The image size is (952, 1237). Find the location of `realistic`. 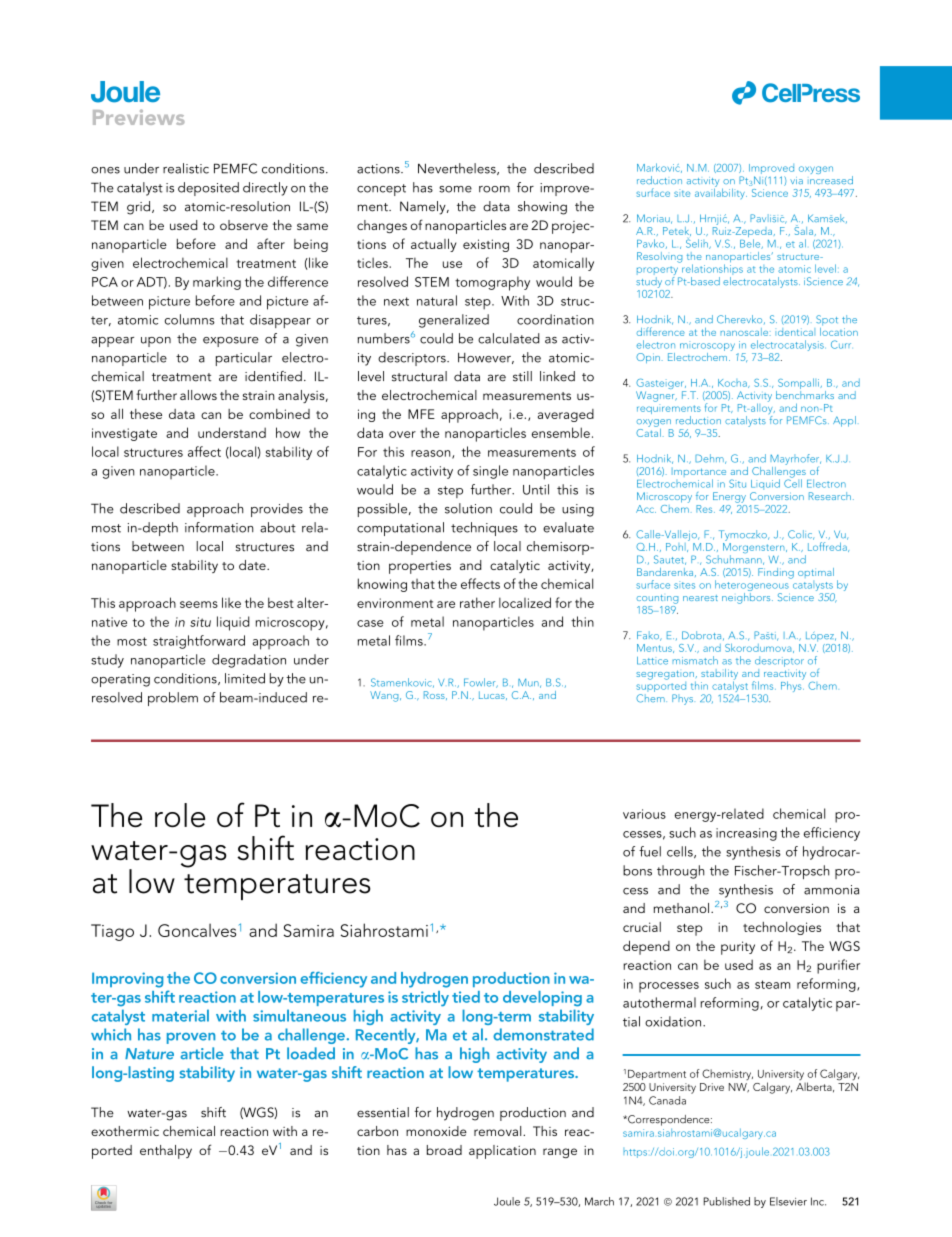

realistic is located at coordinates (186, 168).
